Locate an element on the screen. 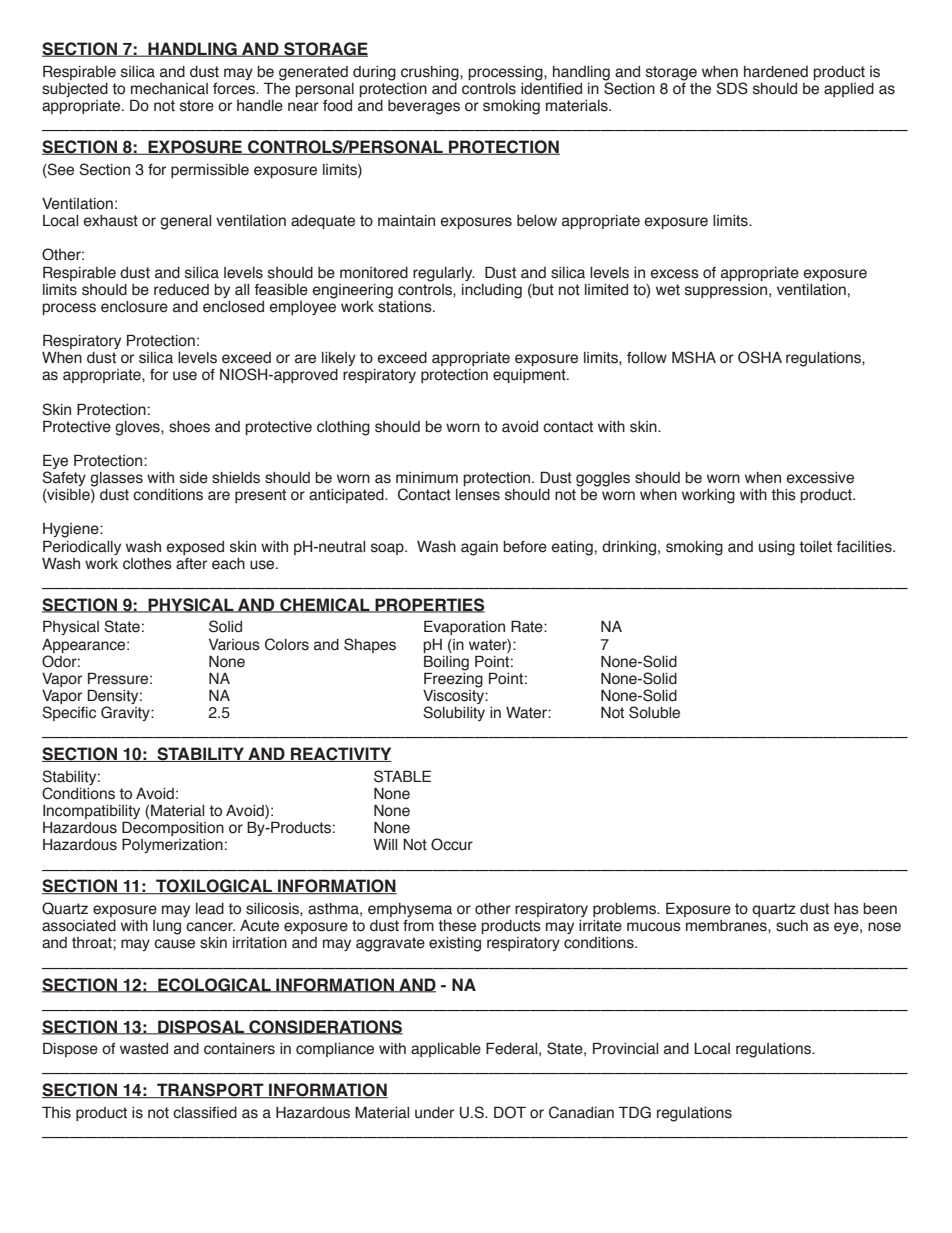  OSHA is located at coordinates (760, 357).
